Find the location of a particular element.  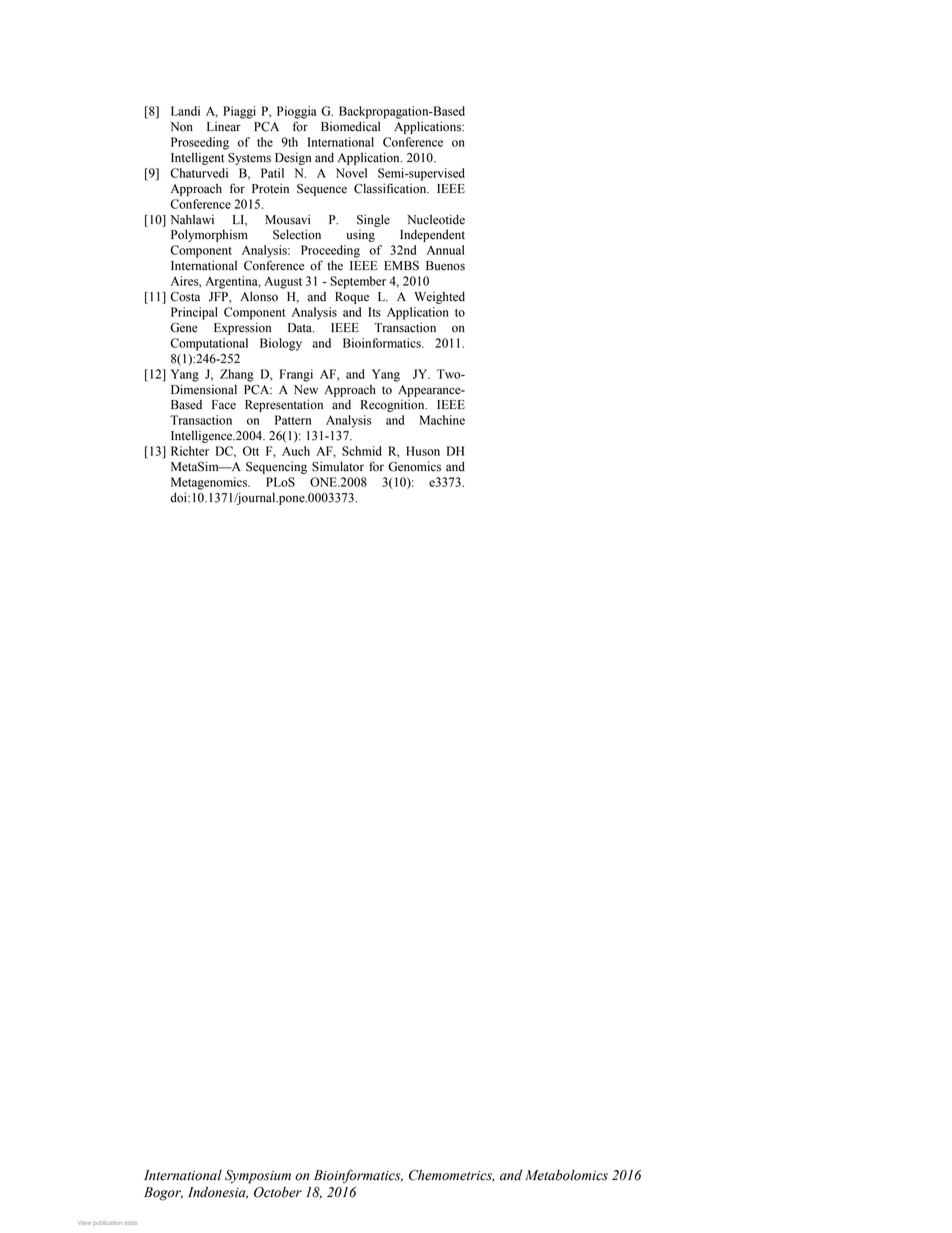

Sequence is located at coordinates (322, 190).
